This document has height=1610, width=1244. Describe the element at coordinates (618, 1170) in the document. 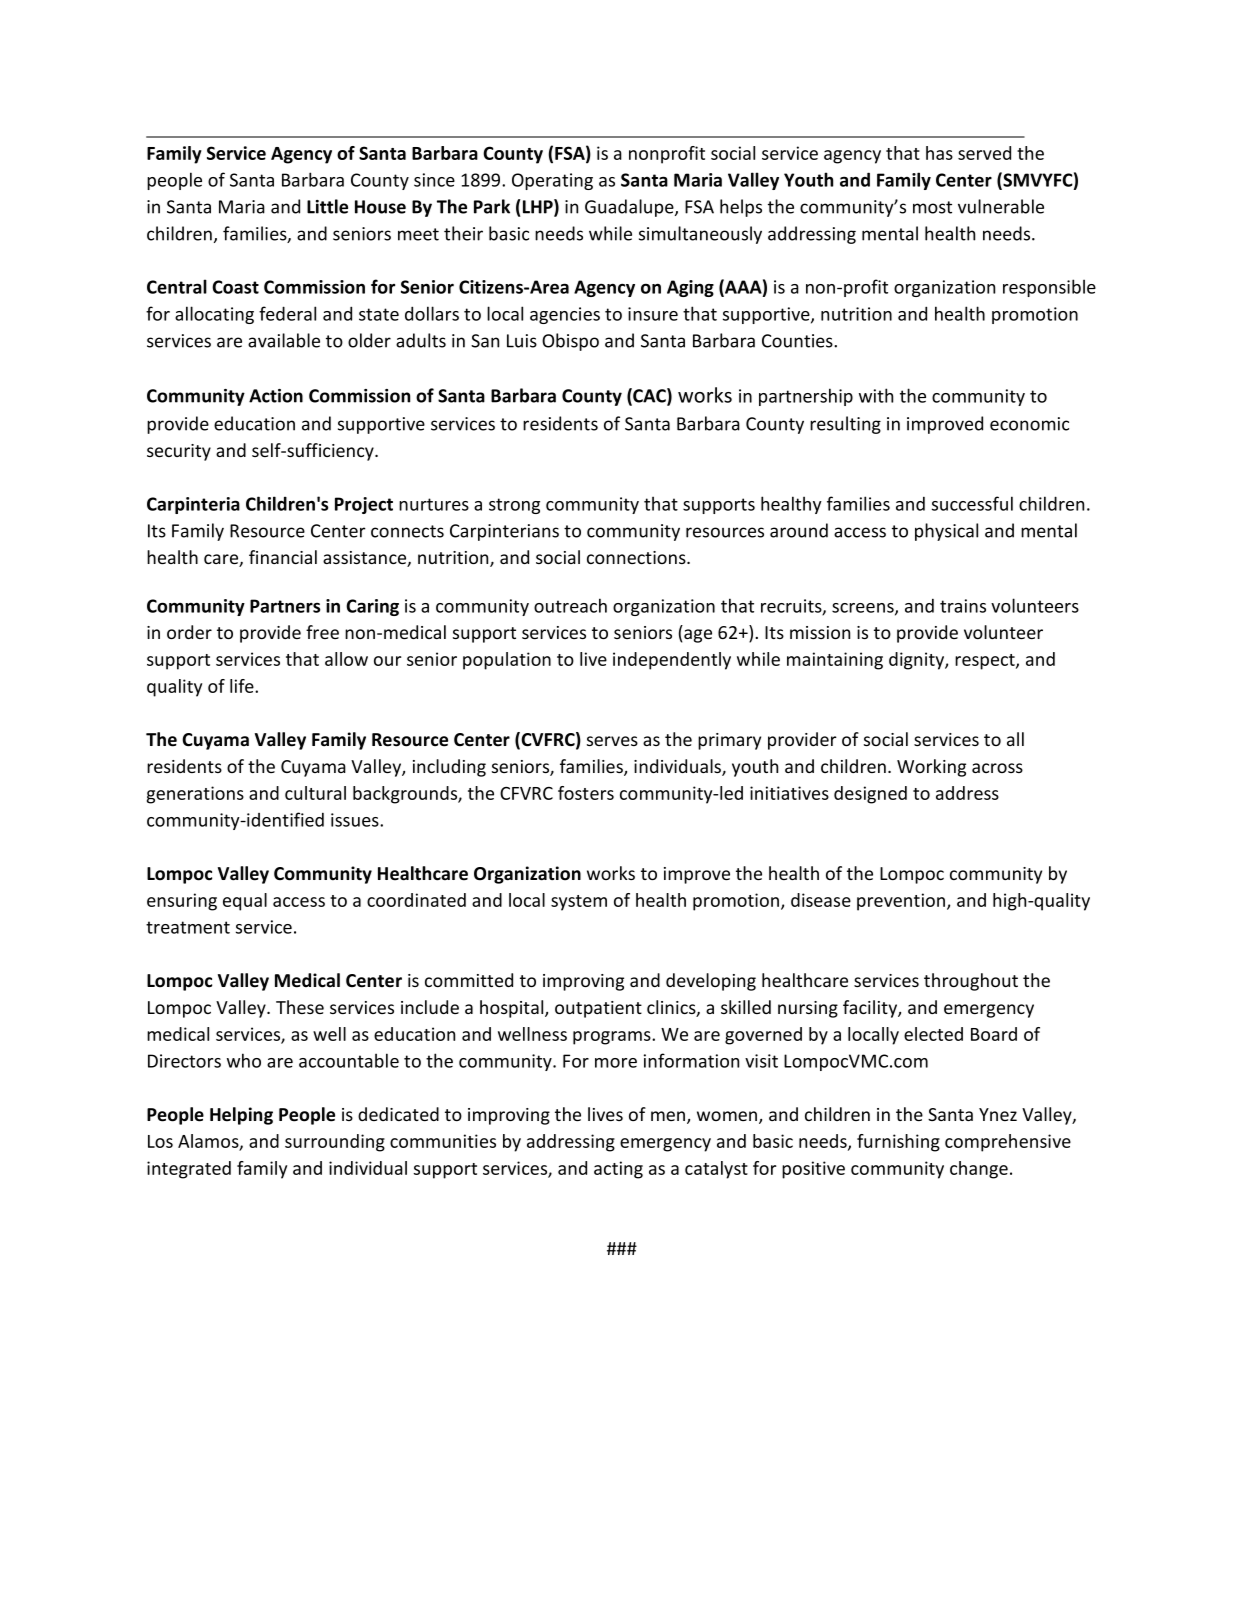

I see `acting` at that location.
